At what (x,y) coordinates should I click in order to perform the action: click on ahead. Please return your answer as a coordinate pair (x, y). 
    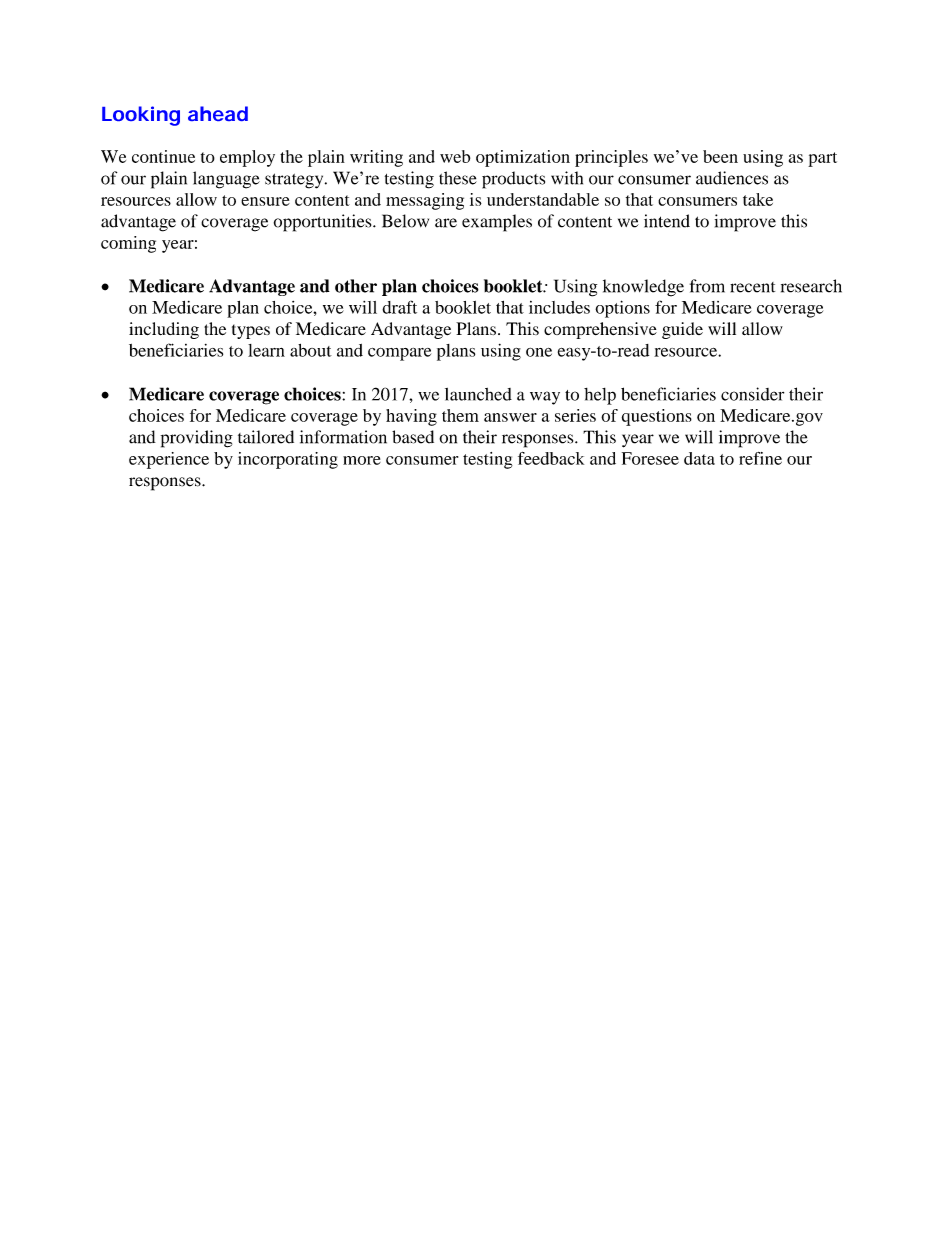
    Looking at the image, I should click on (218, 113).
